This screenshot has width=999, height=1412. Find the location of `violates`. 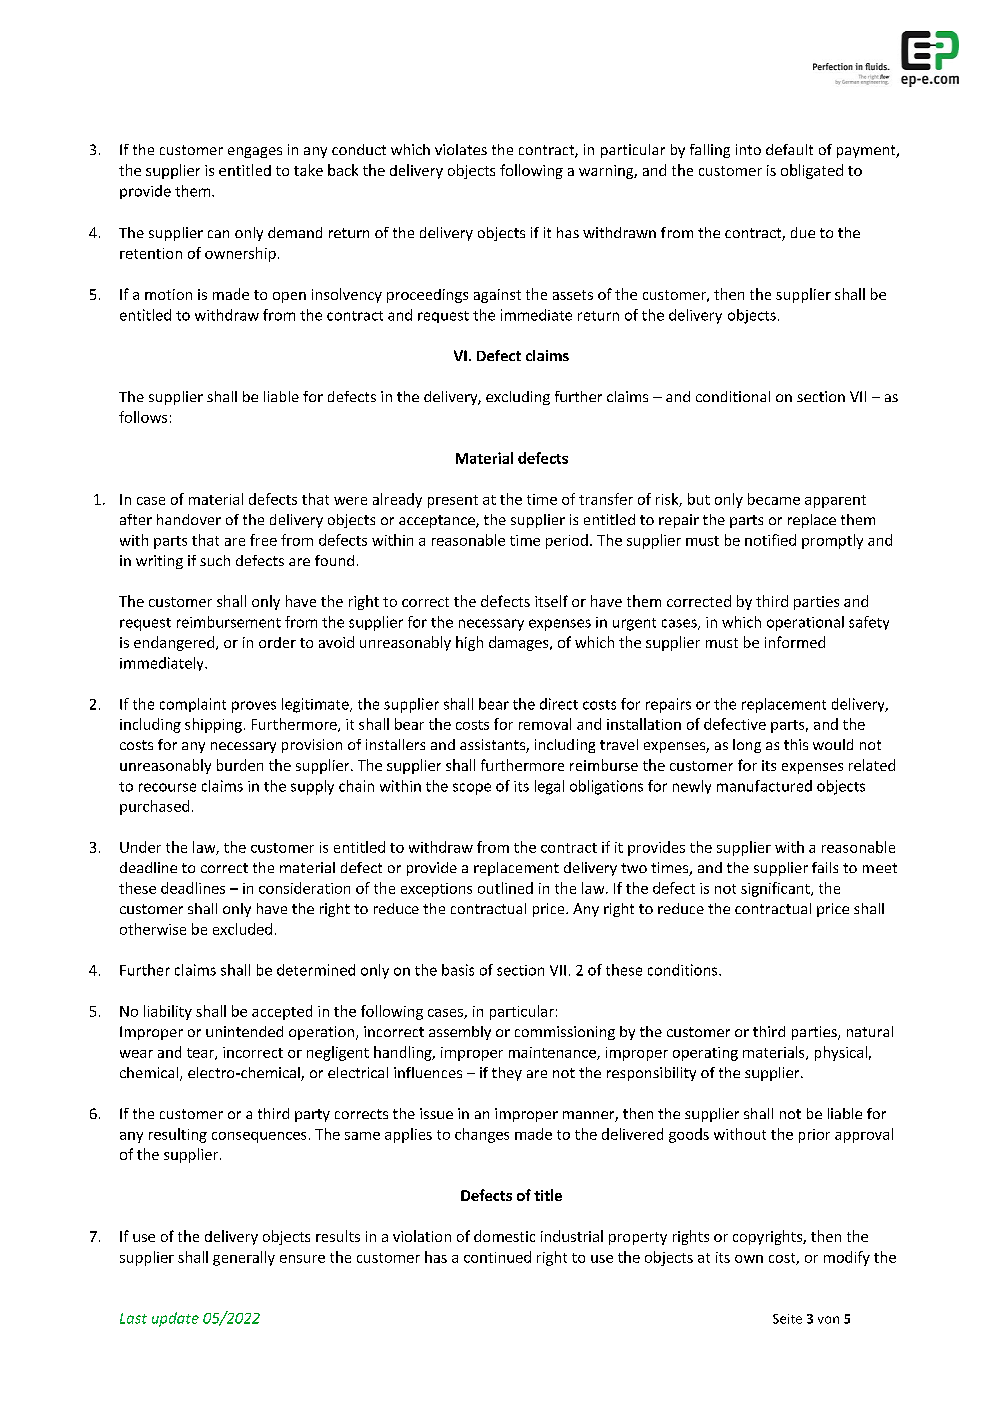

violates is located at coordinates (461, 149).
